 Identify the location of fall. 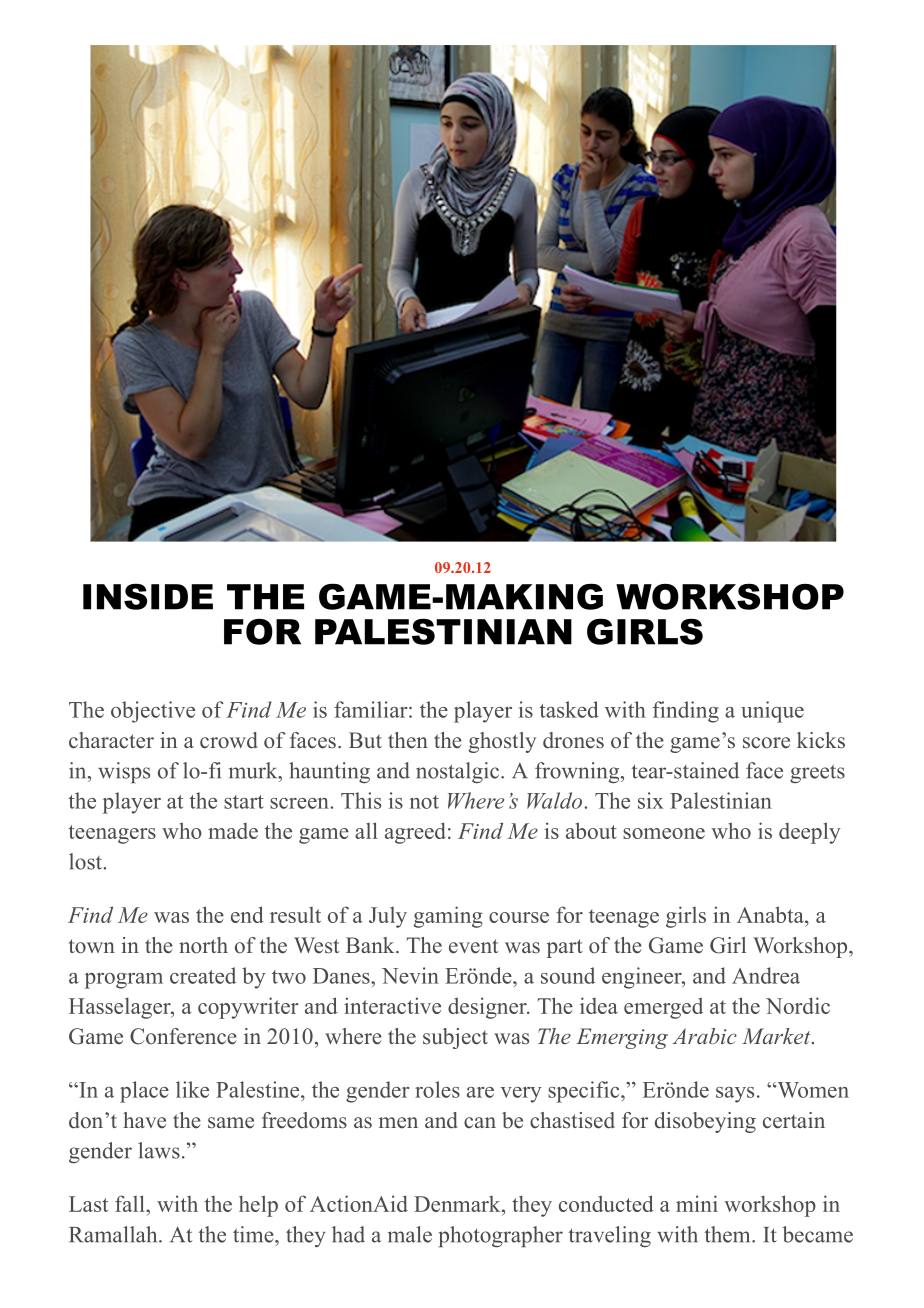
(131, 1203).
